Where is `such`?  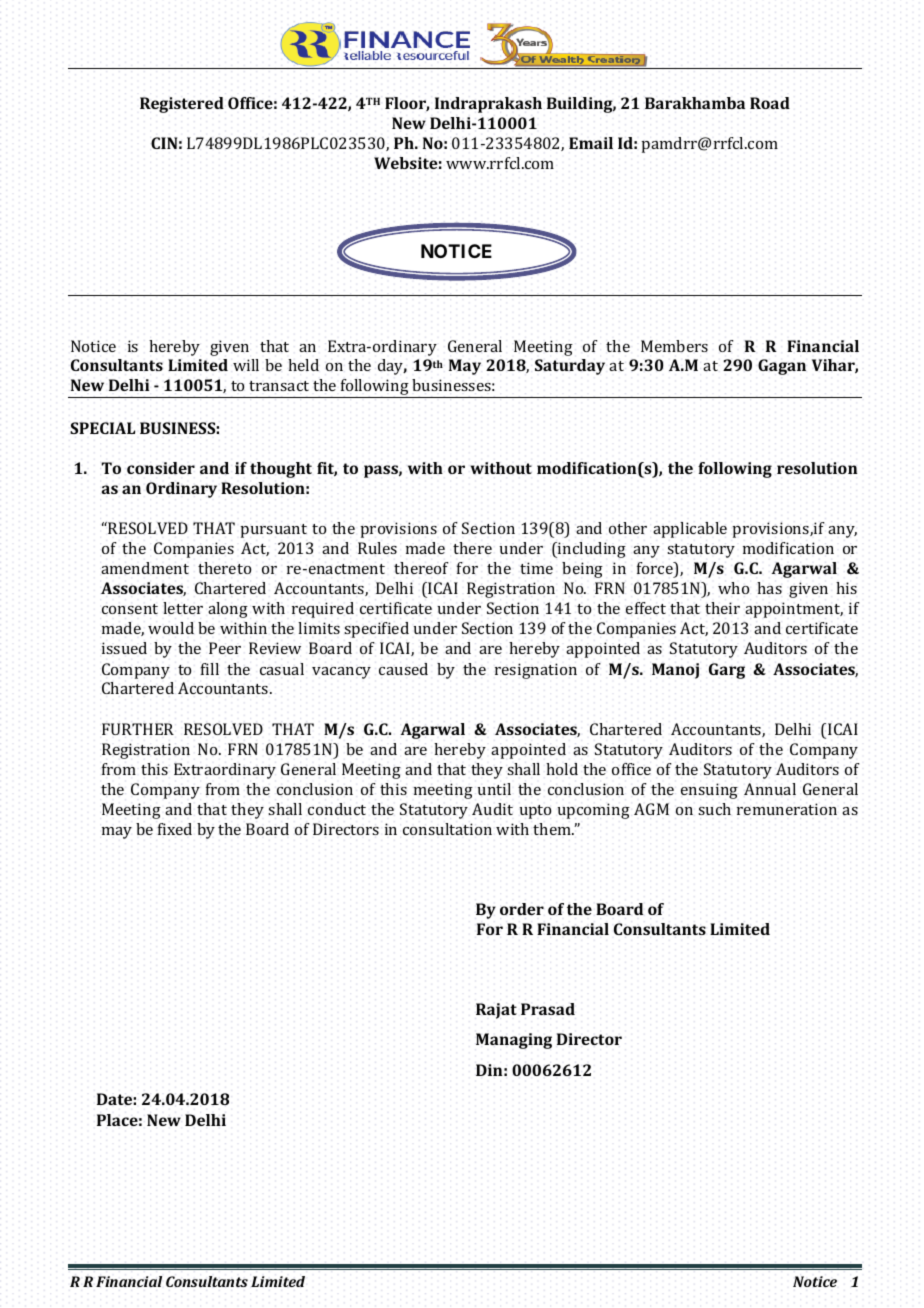
such is located at coordinates (714, 809).
